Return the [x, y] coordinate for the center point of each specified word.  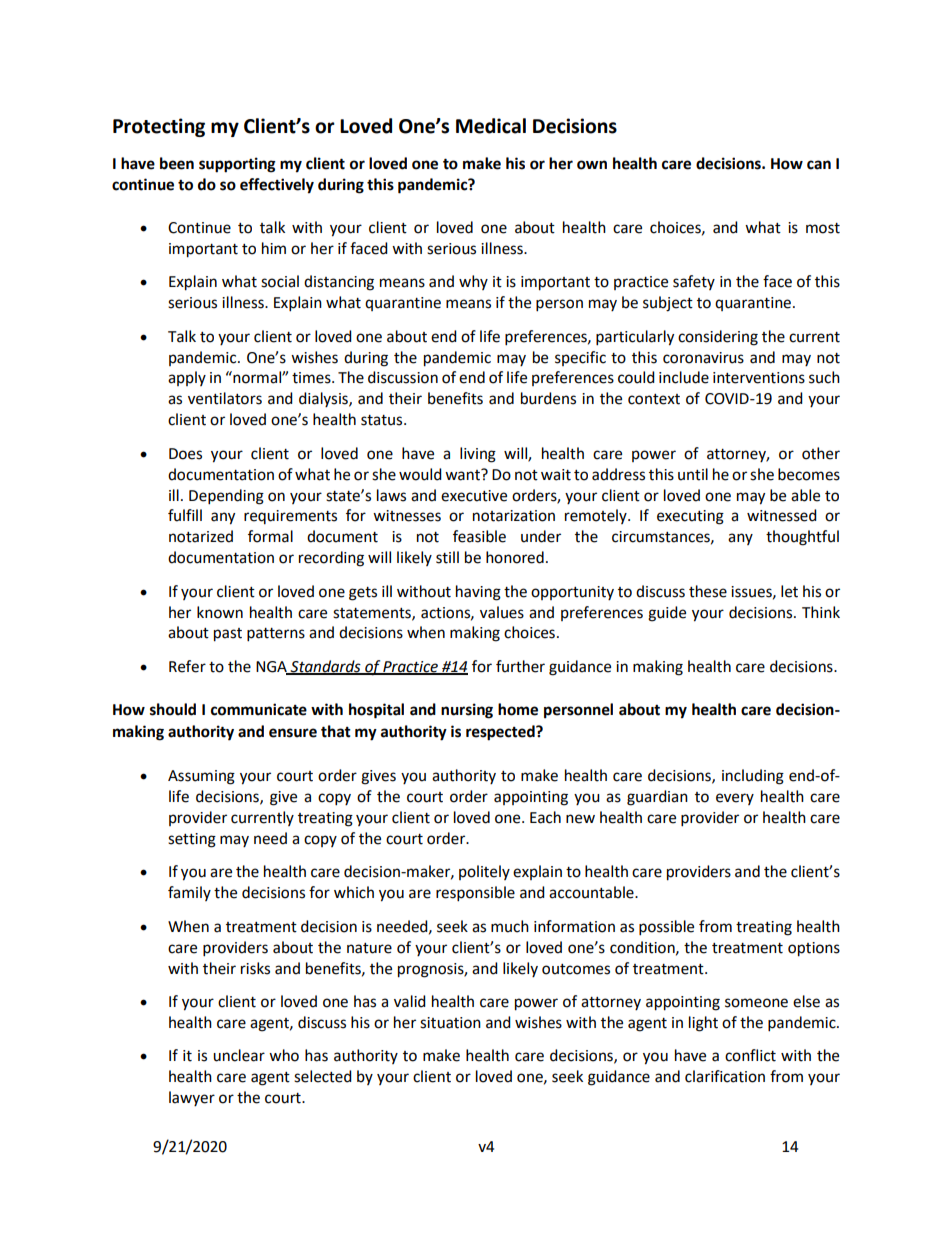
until [693, 474]
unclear [239, 1055]
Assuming [201, 777]
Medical [491, 126]
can [819, 165]
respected [501, 733]
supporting [237, 165]
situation [450, 1023]
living [478, 455]
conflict [750, 1055]
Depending [226, 497]
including [753, 777]
